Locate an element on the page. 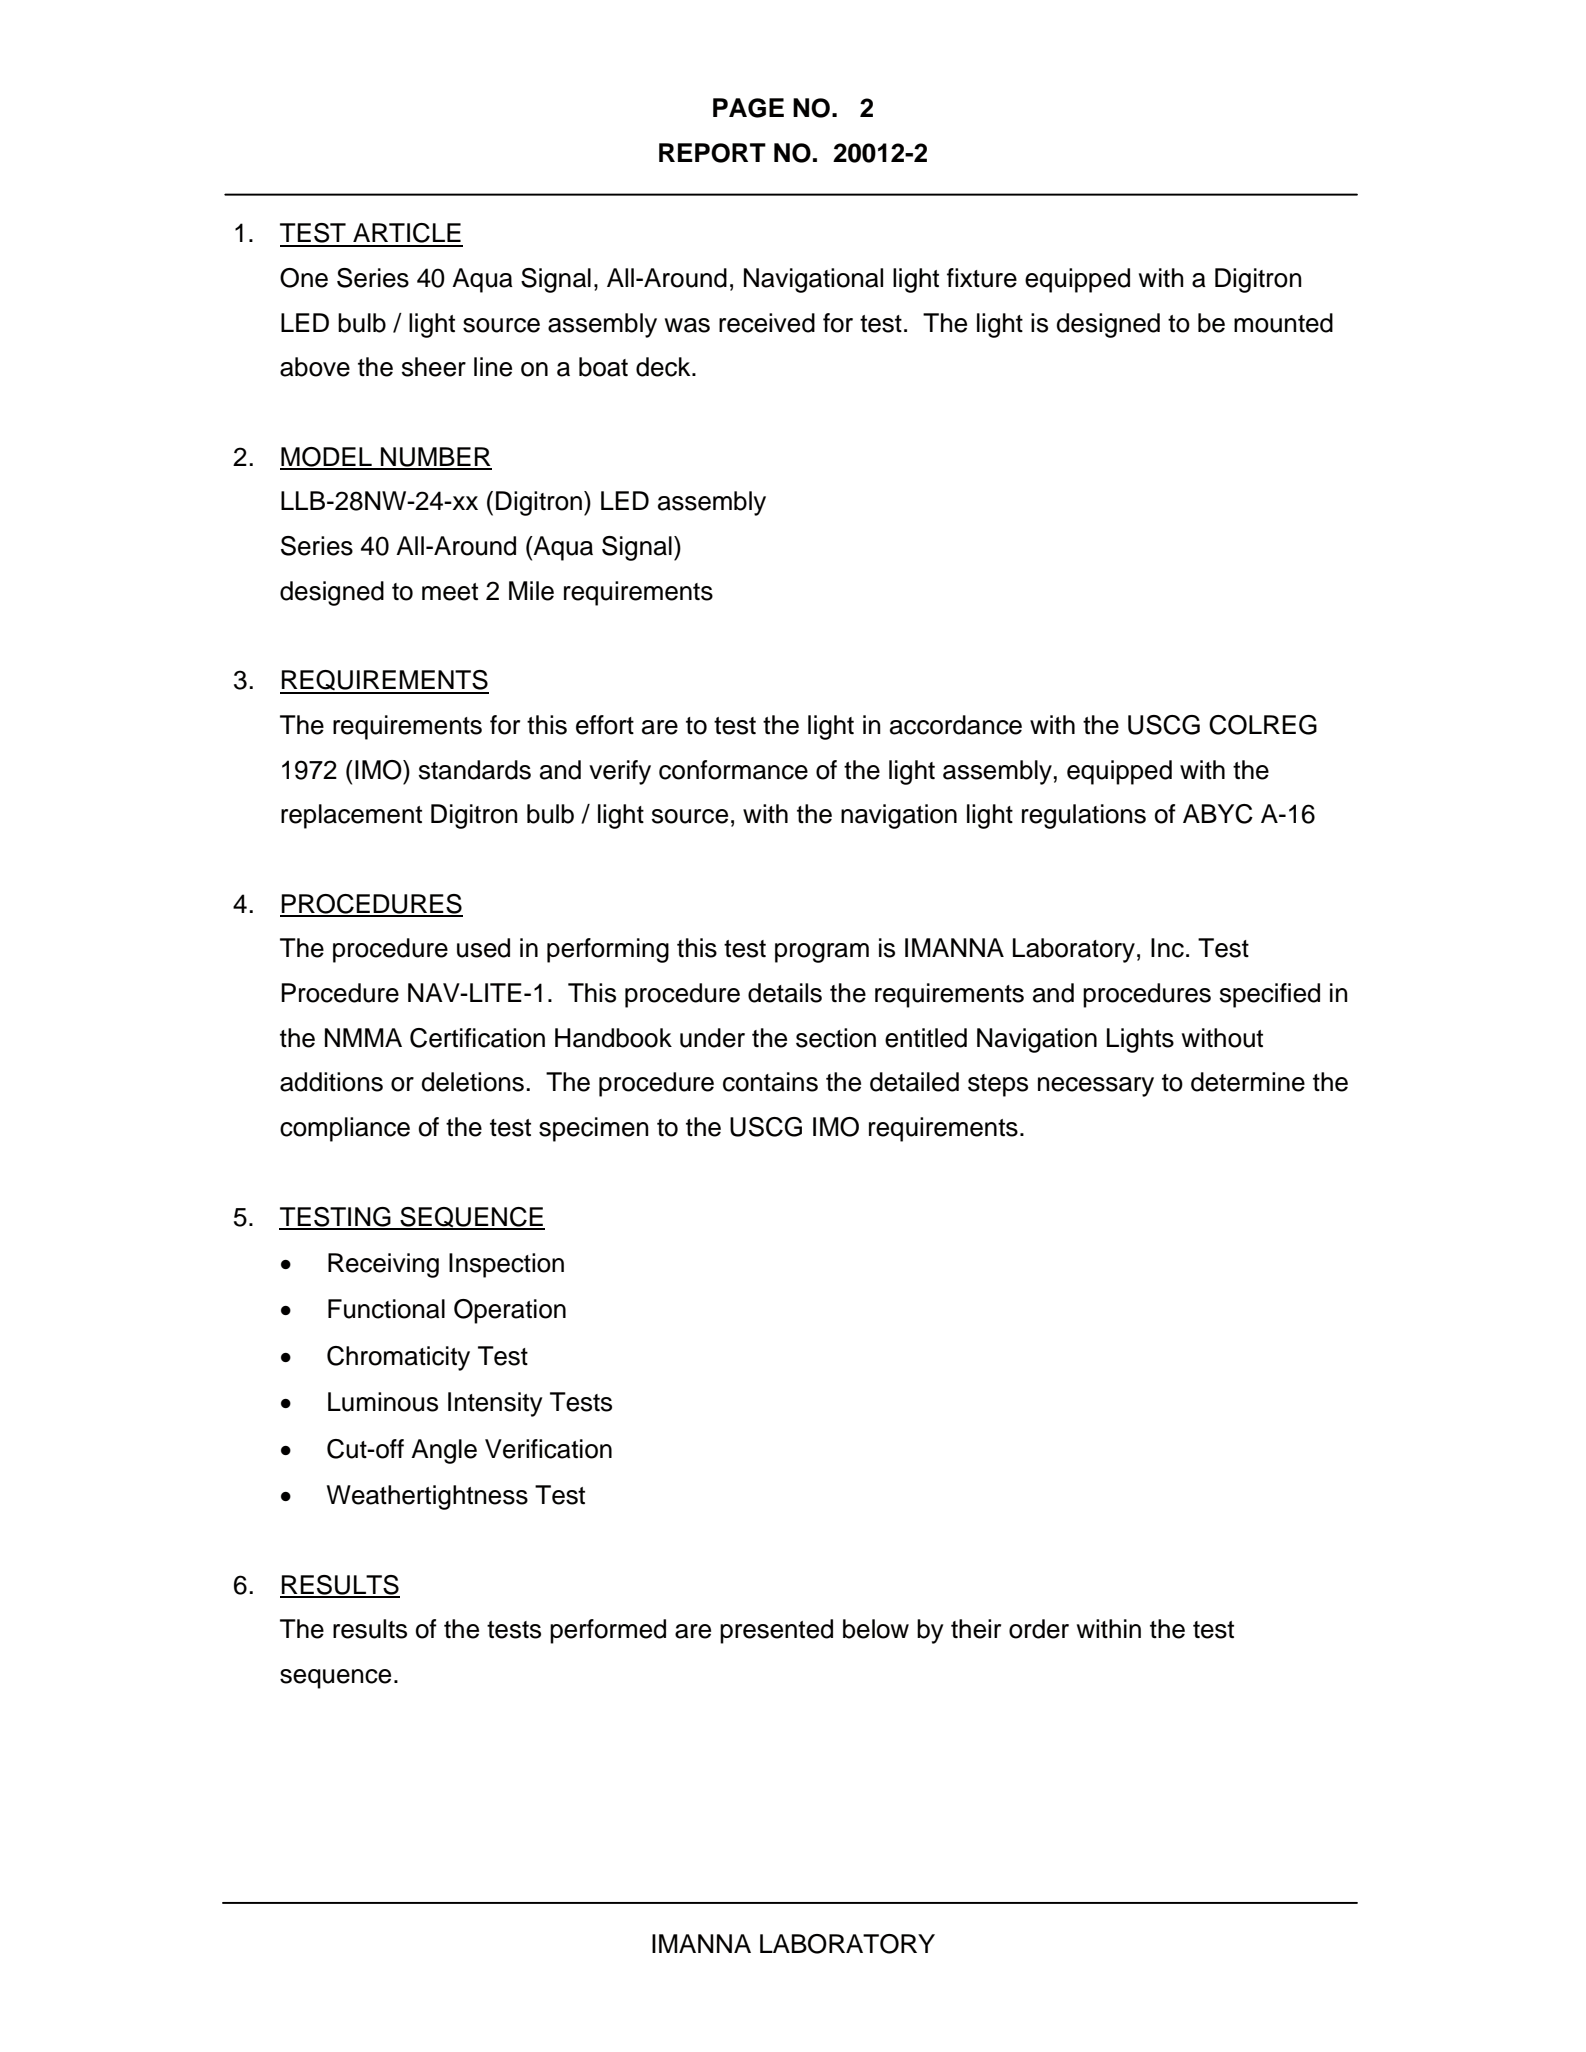 The image size is (1586, 2052). PAGE is located at coordinates (748, 108).
